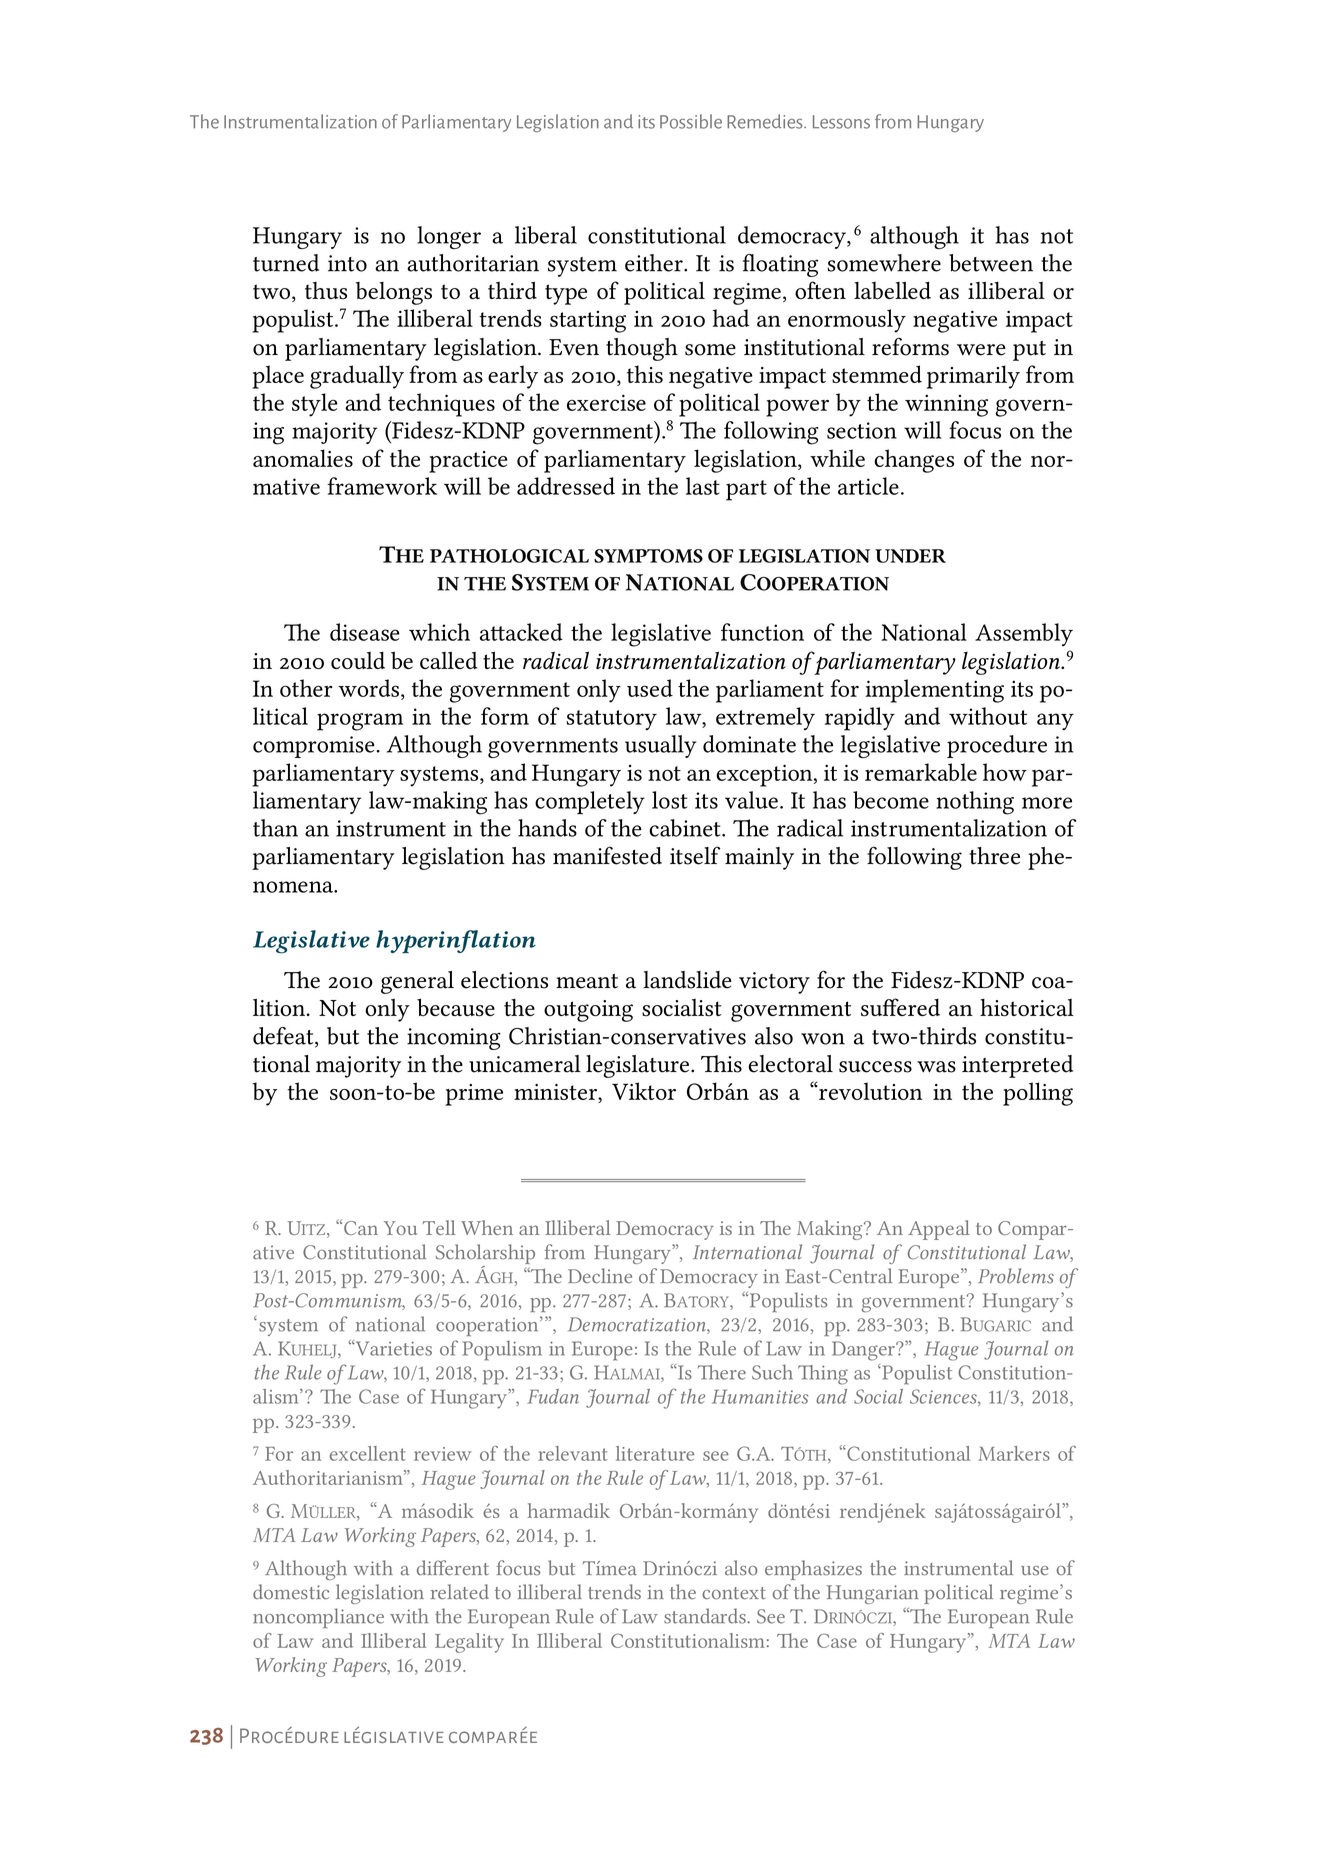 This screenshot has height=1875, width=1326. What do you see at coordinates (361, 1228) in the screenshot?
I see `Can` at bounding box center [361, 1228].
